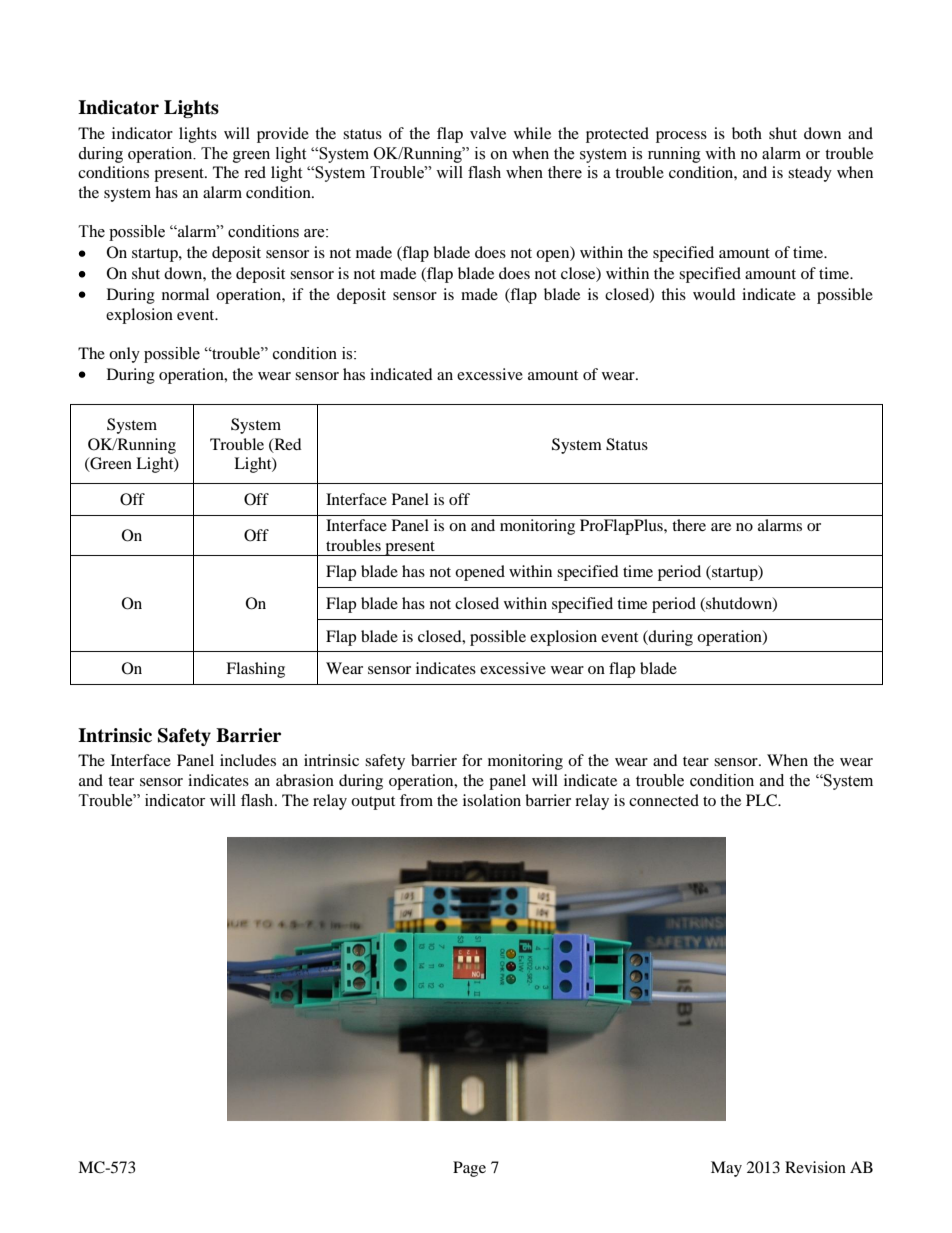 The width and height of the screenshot is (952, 1233). I want to click on would, so click(714, 294).
